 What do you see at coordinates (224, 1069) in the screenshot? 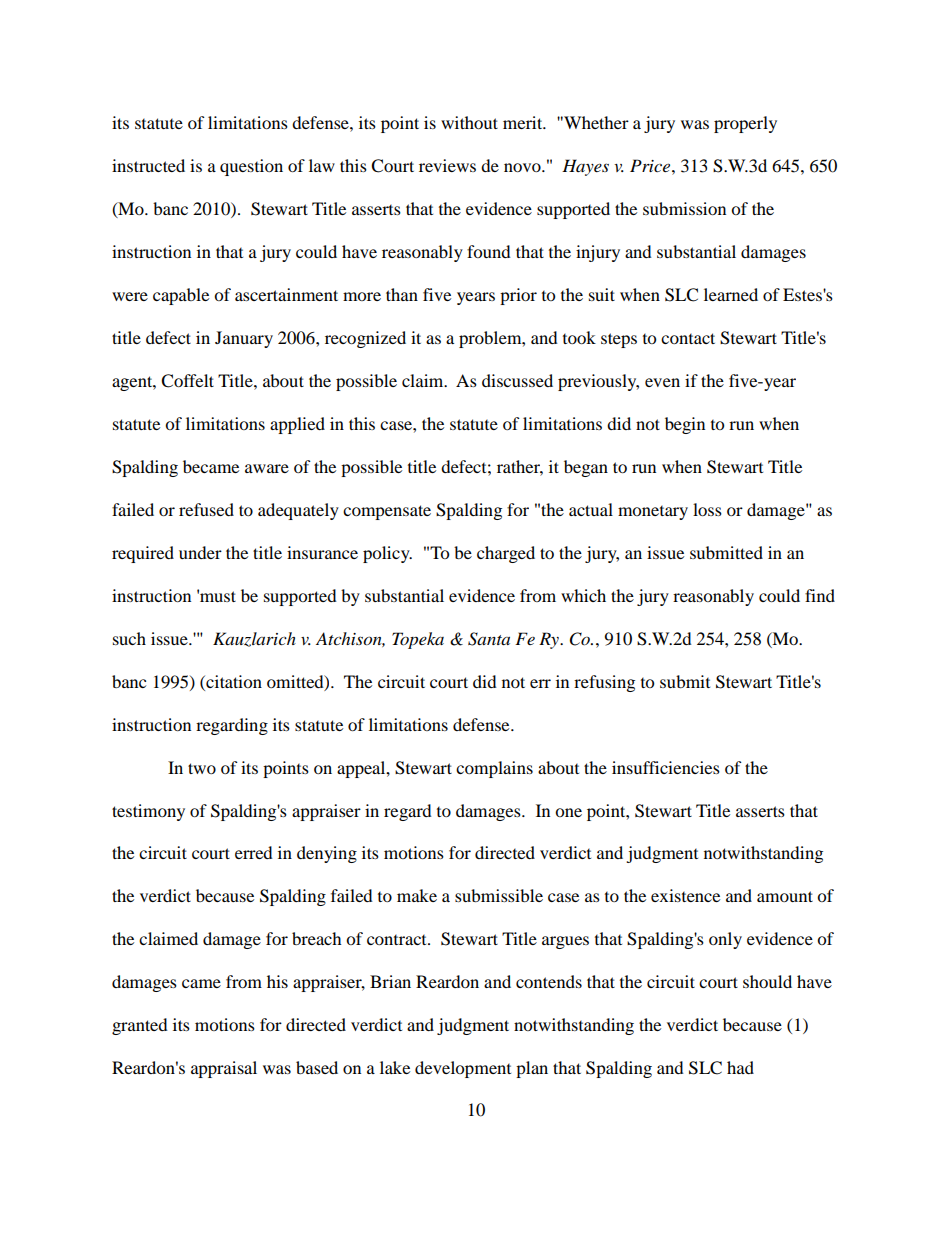
I see `appraisal` at bounding box center [224, 1069].
